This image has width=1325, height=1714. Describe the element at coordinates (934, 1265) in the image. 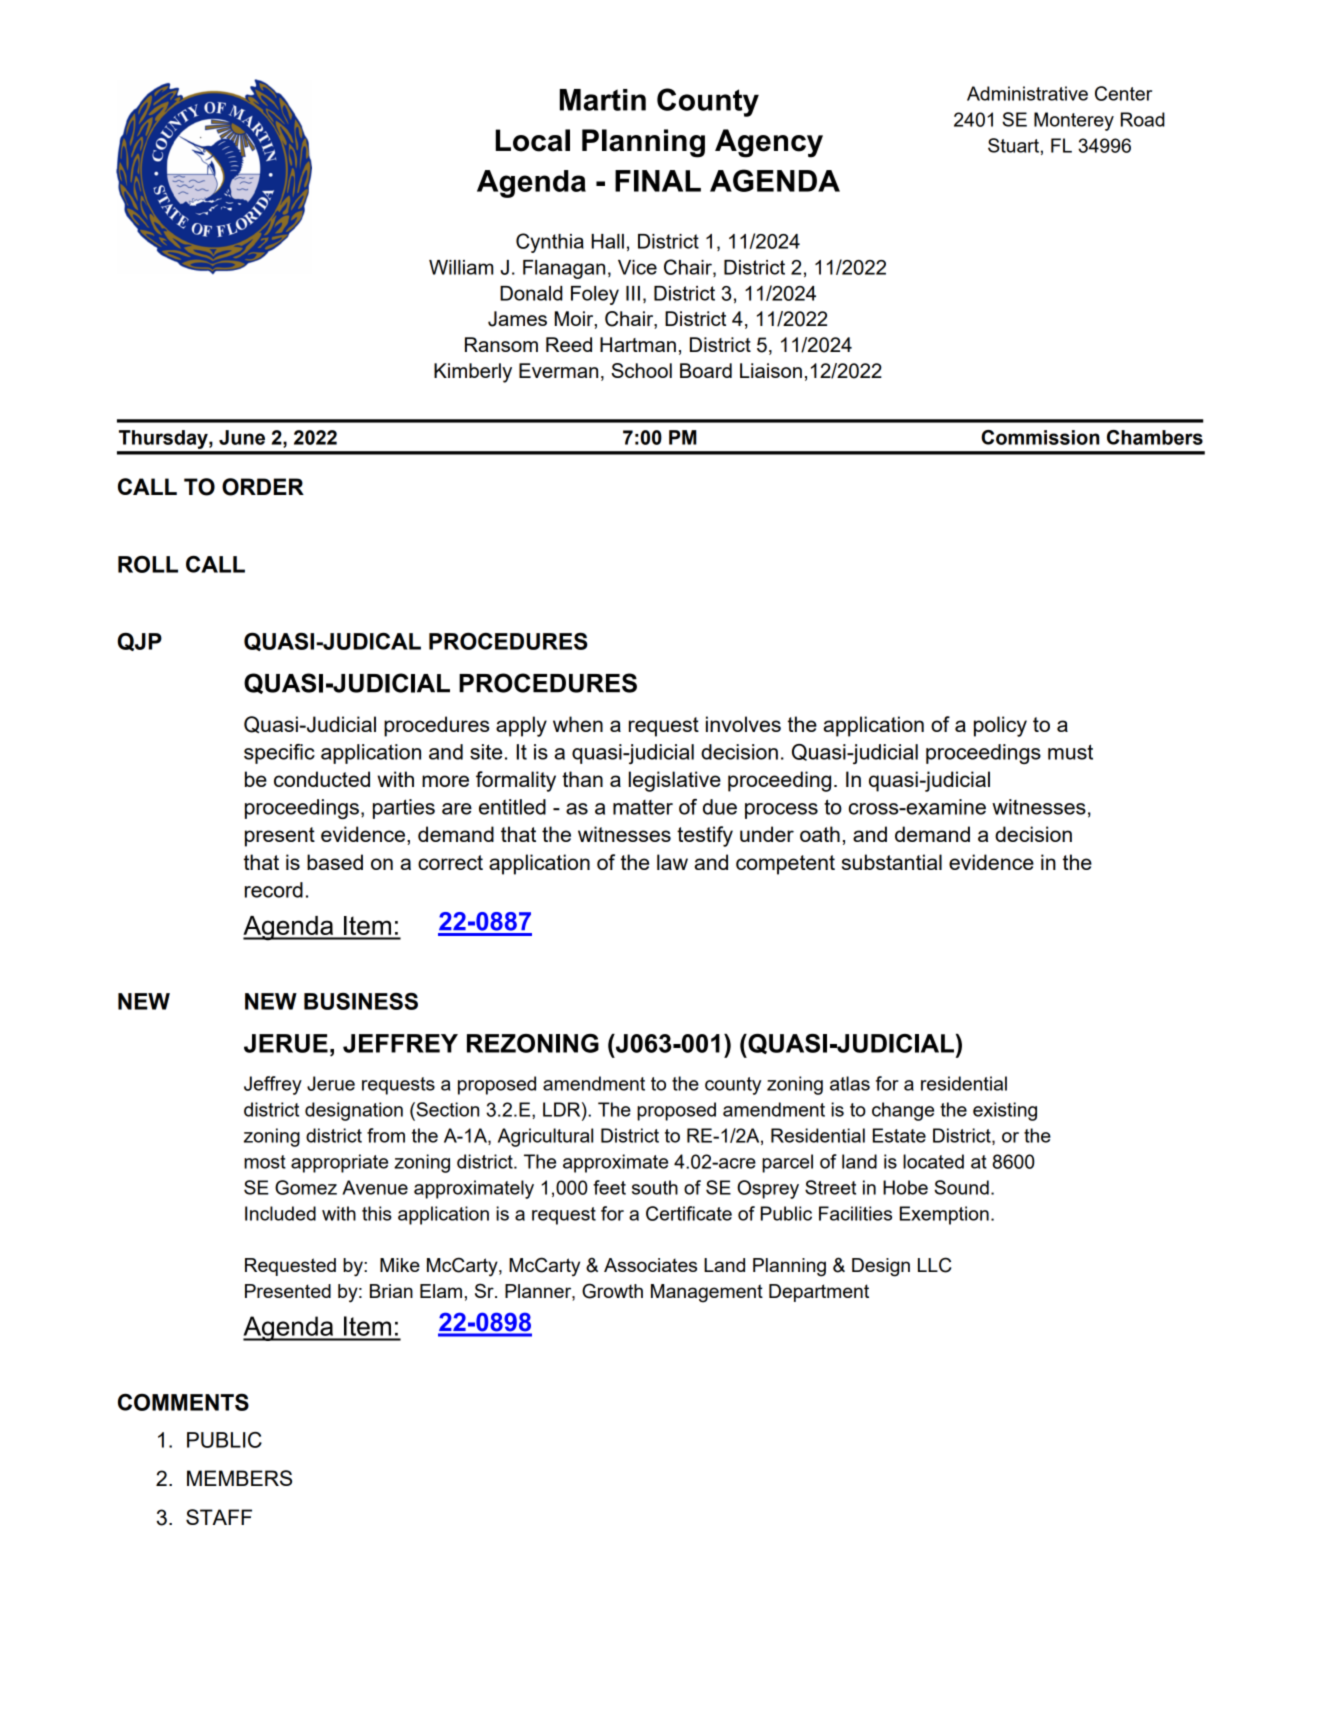

I see `LLC` at that location.
